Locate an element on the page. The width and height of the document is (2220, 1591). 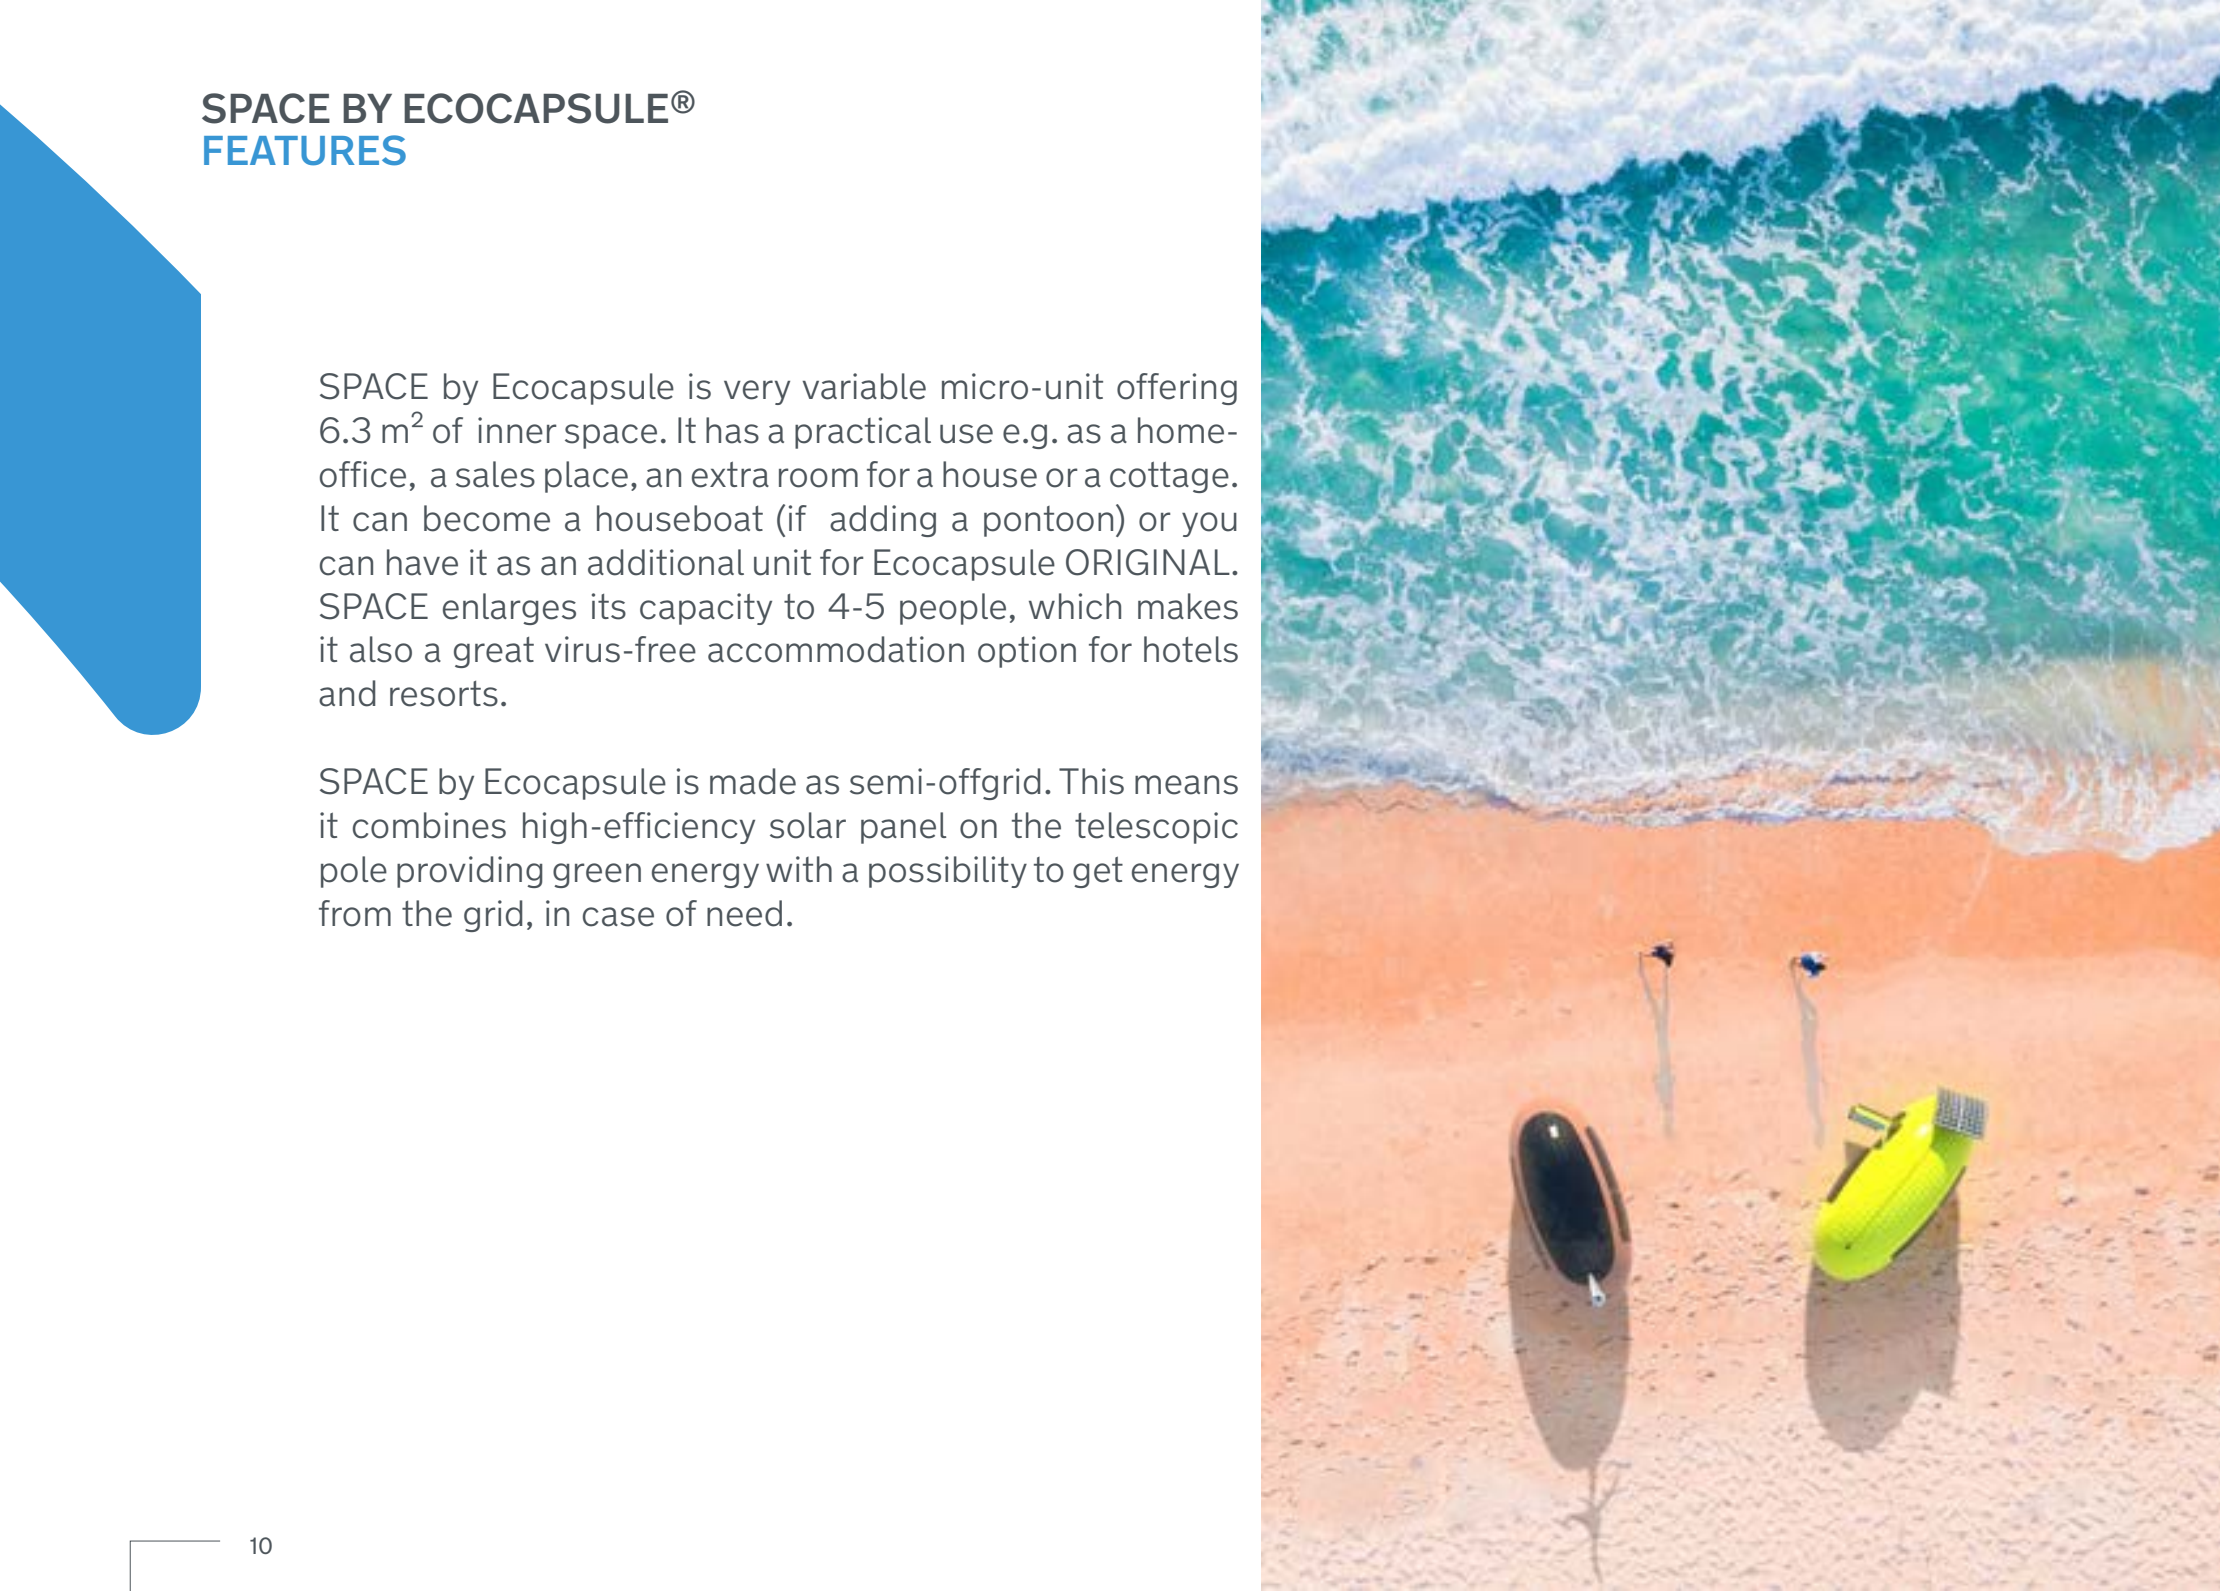
get is located at coordinates (1098, 872).
